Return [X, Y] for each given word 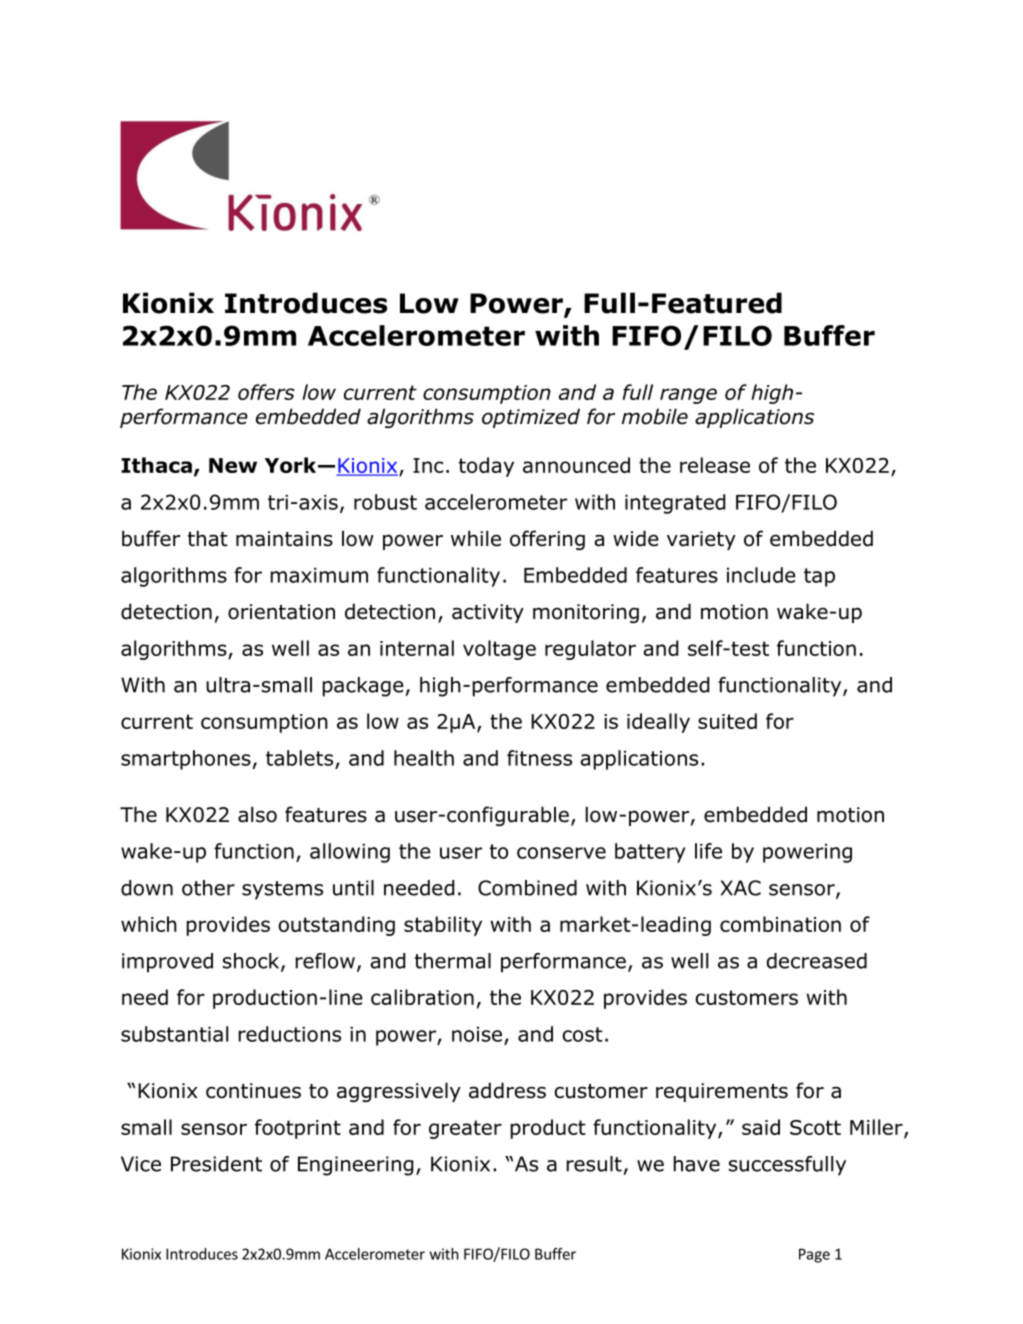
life [708, 851]
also [257, 814]
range [688, 396]
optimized [531, 418]
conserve [561, 853]
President [216, 1164]
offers [266, 392]
